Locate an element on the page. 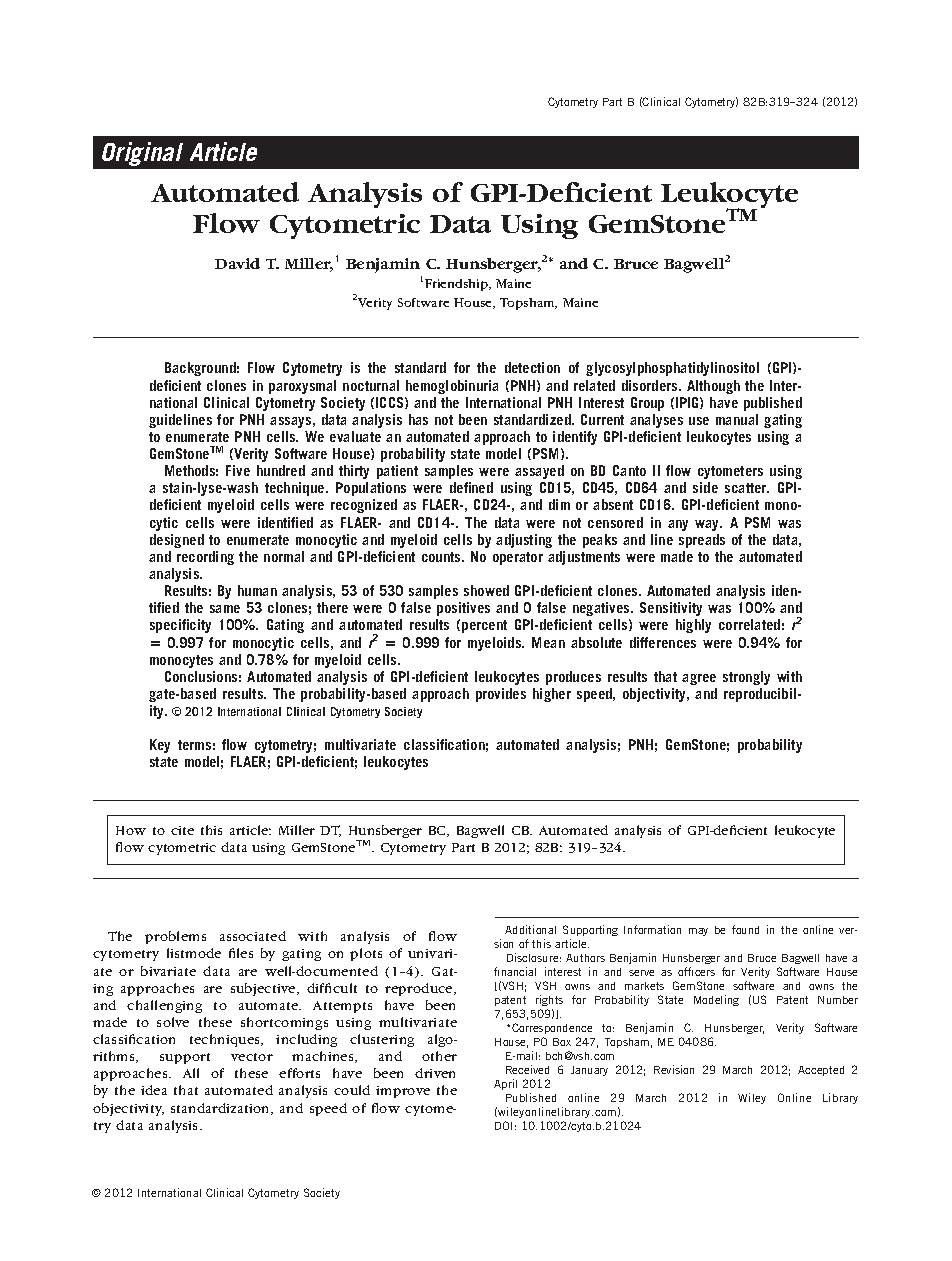 The image size is (952, 1261). Additional is located at coordinates (530, 929).
